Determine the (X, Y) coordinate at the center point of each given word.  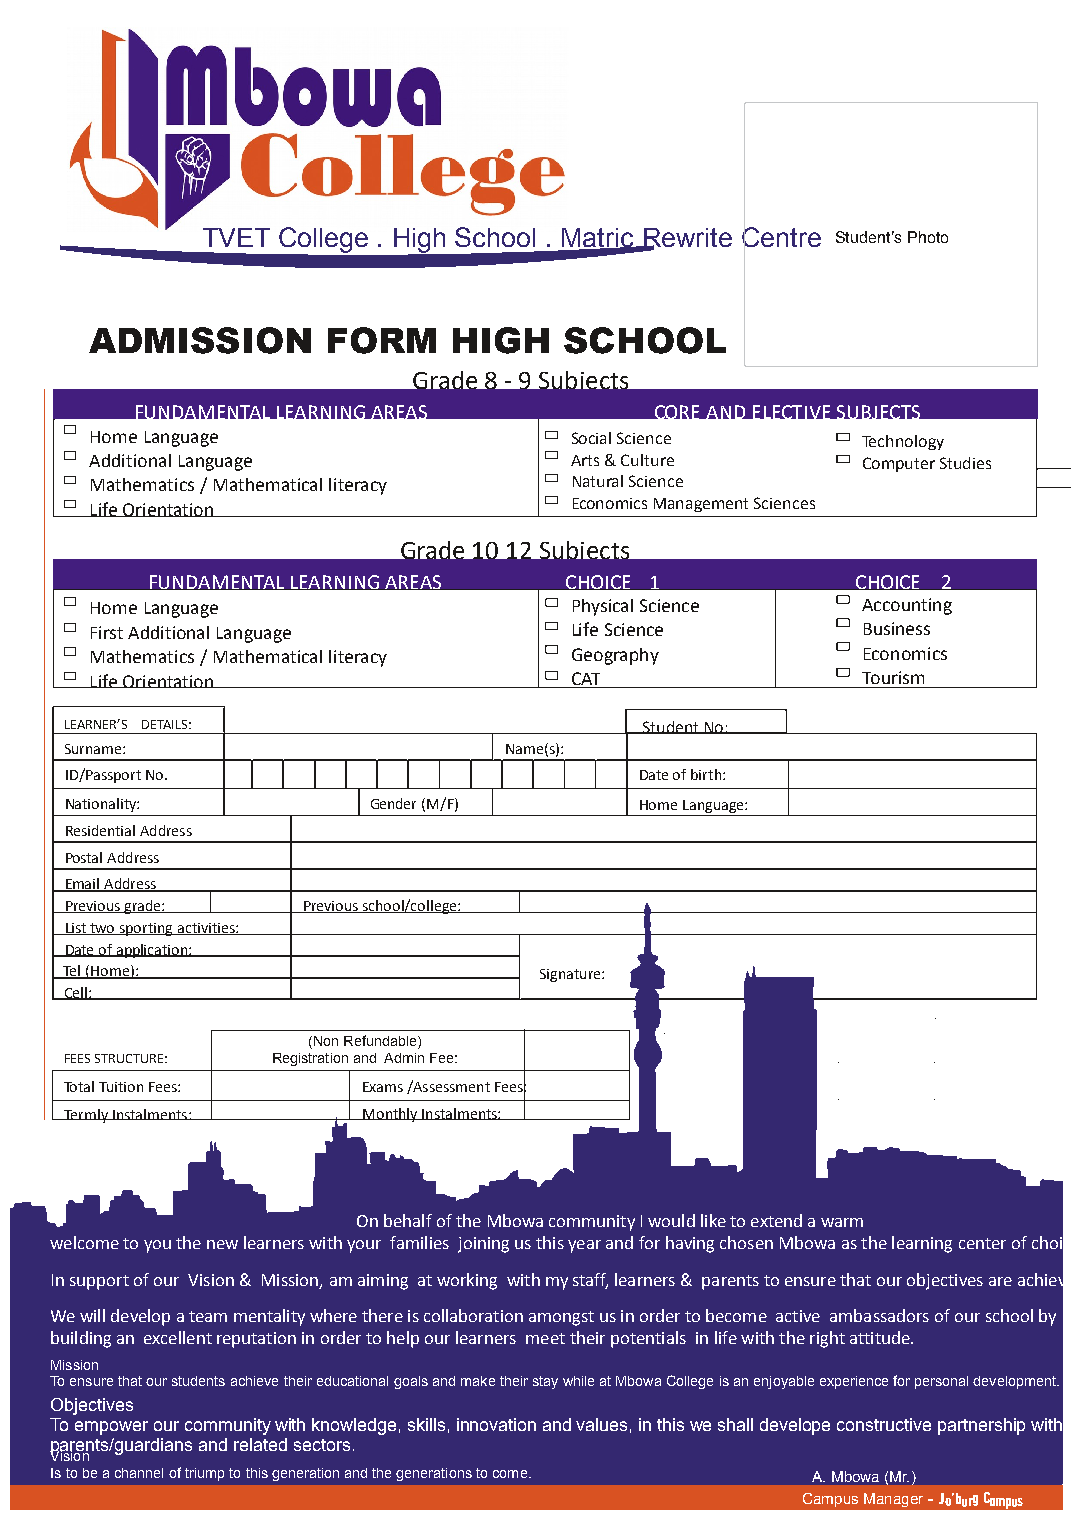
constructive (884, 1424)
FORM (382, 340)
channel (139, 1473)
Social (591, 438)
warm (842, 1222)
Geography (615, 656)
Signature (571, 975)
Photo (928, 237)
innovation (496, 1424)
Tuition (121, 1087)
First (107, 632)
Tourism (893, 677)
